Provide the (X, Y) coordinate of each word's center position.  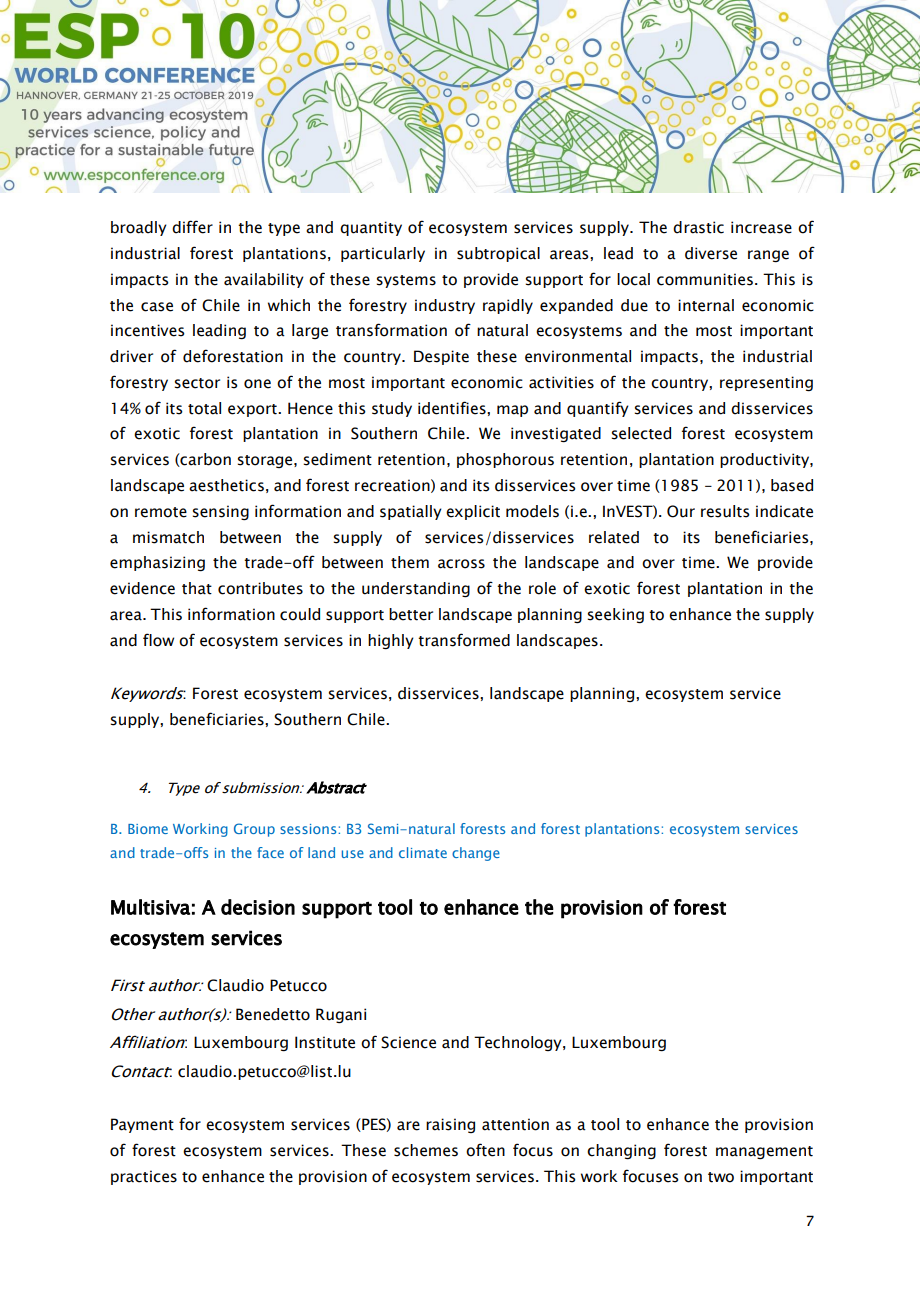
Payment (142, 1125)
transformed (464, 640)
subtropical (498, 254)
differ (192, 227)
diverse (711, 253)
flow (158, 640)
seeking (615, 615)
